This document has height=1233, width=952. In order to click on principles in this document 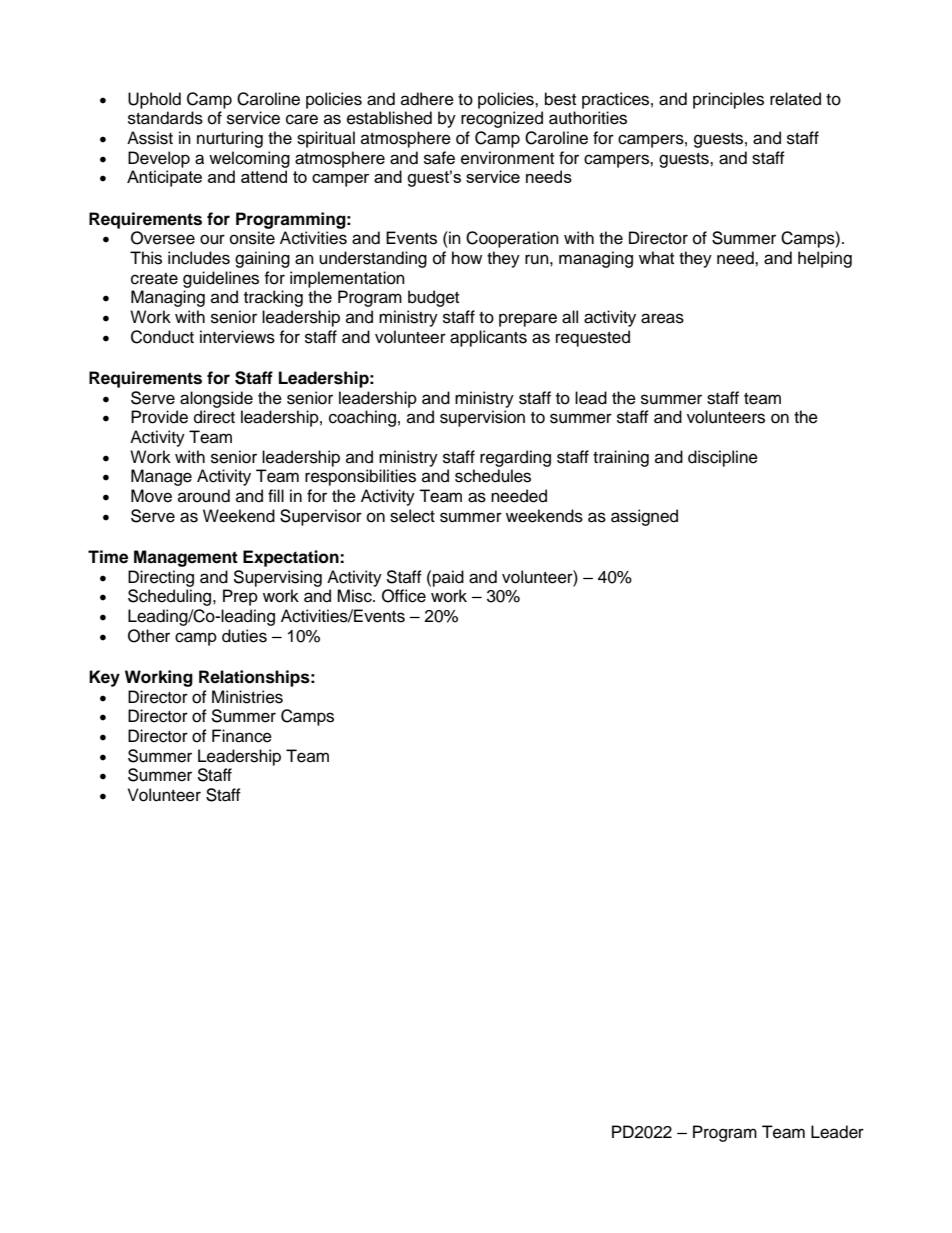, I will do `click(728, 100)`.
